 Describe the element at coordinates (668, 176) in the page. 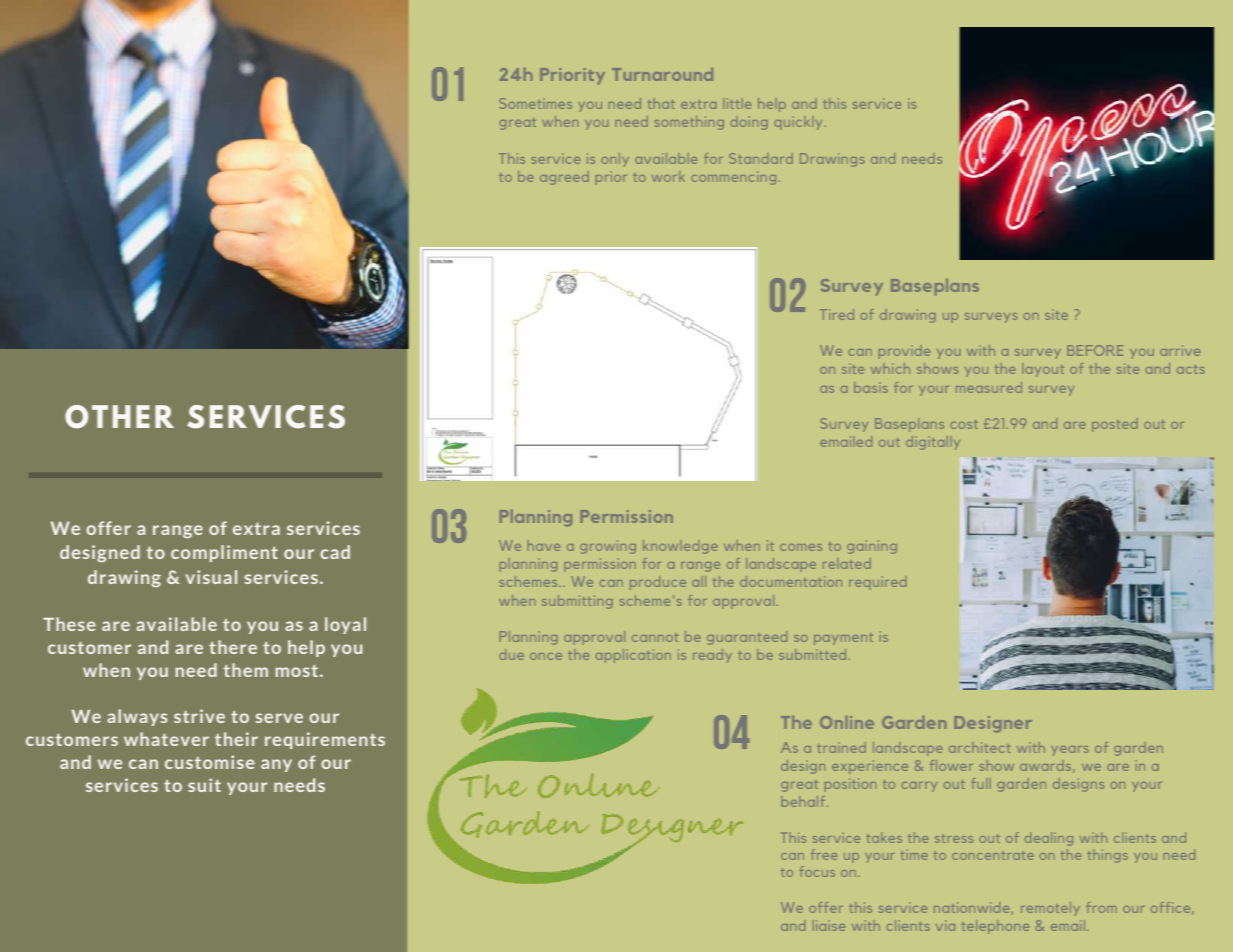

I see `work` at that location.
